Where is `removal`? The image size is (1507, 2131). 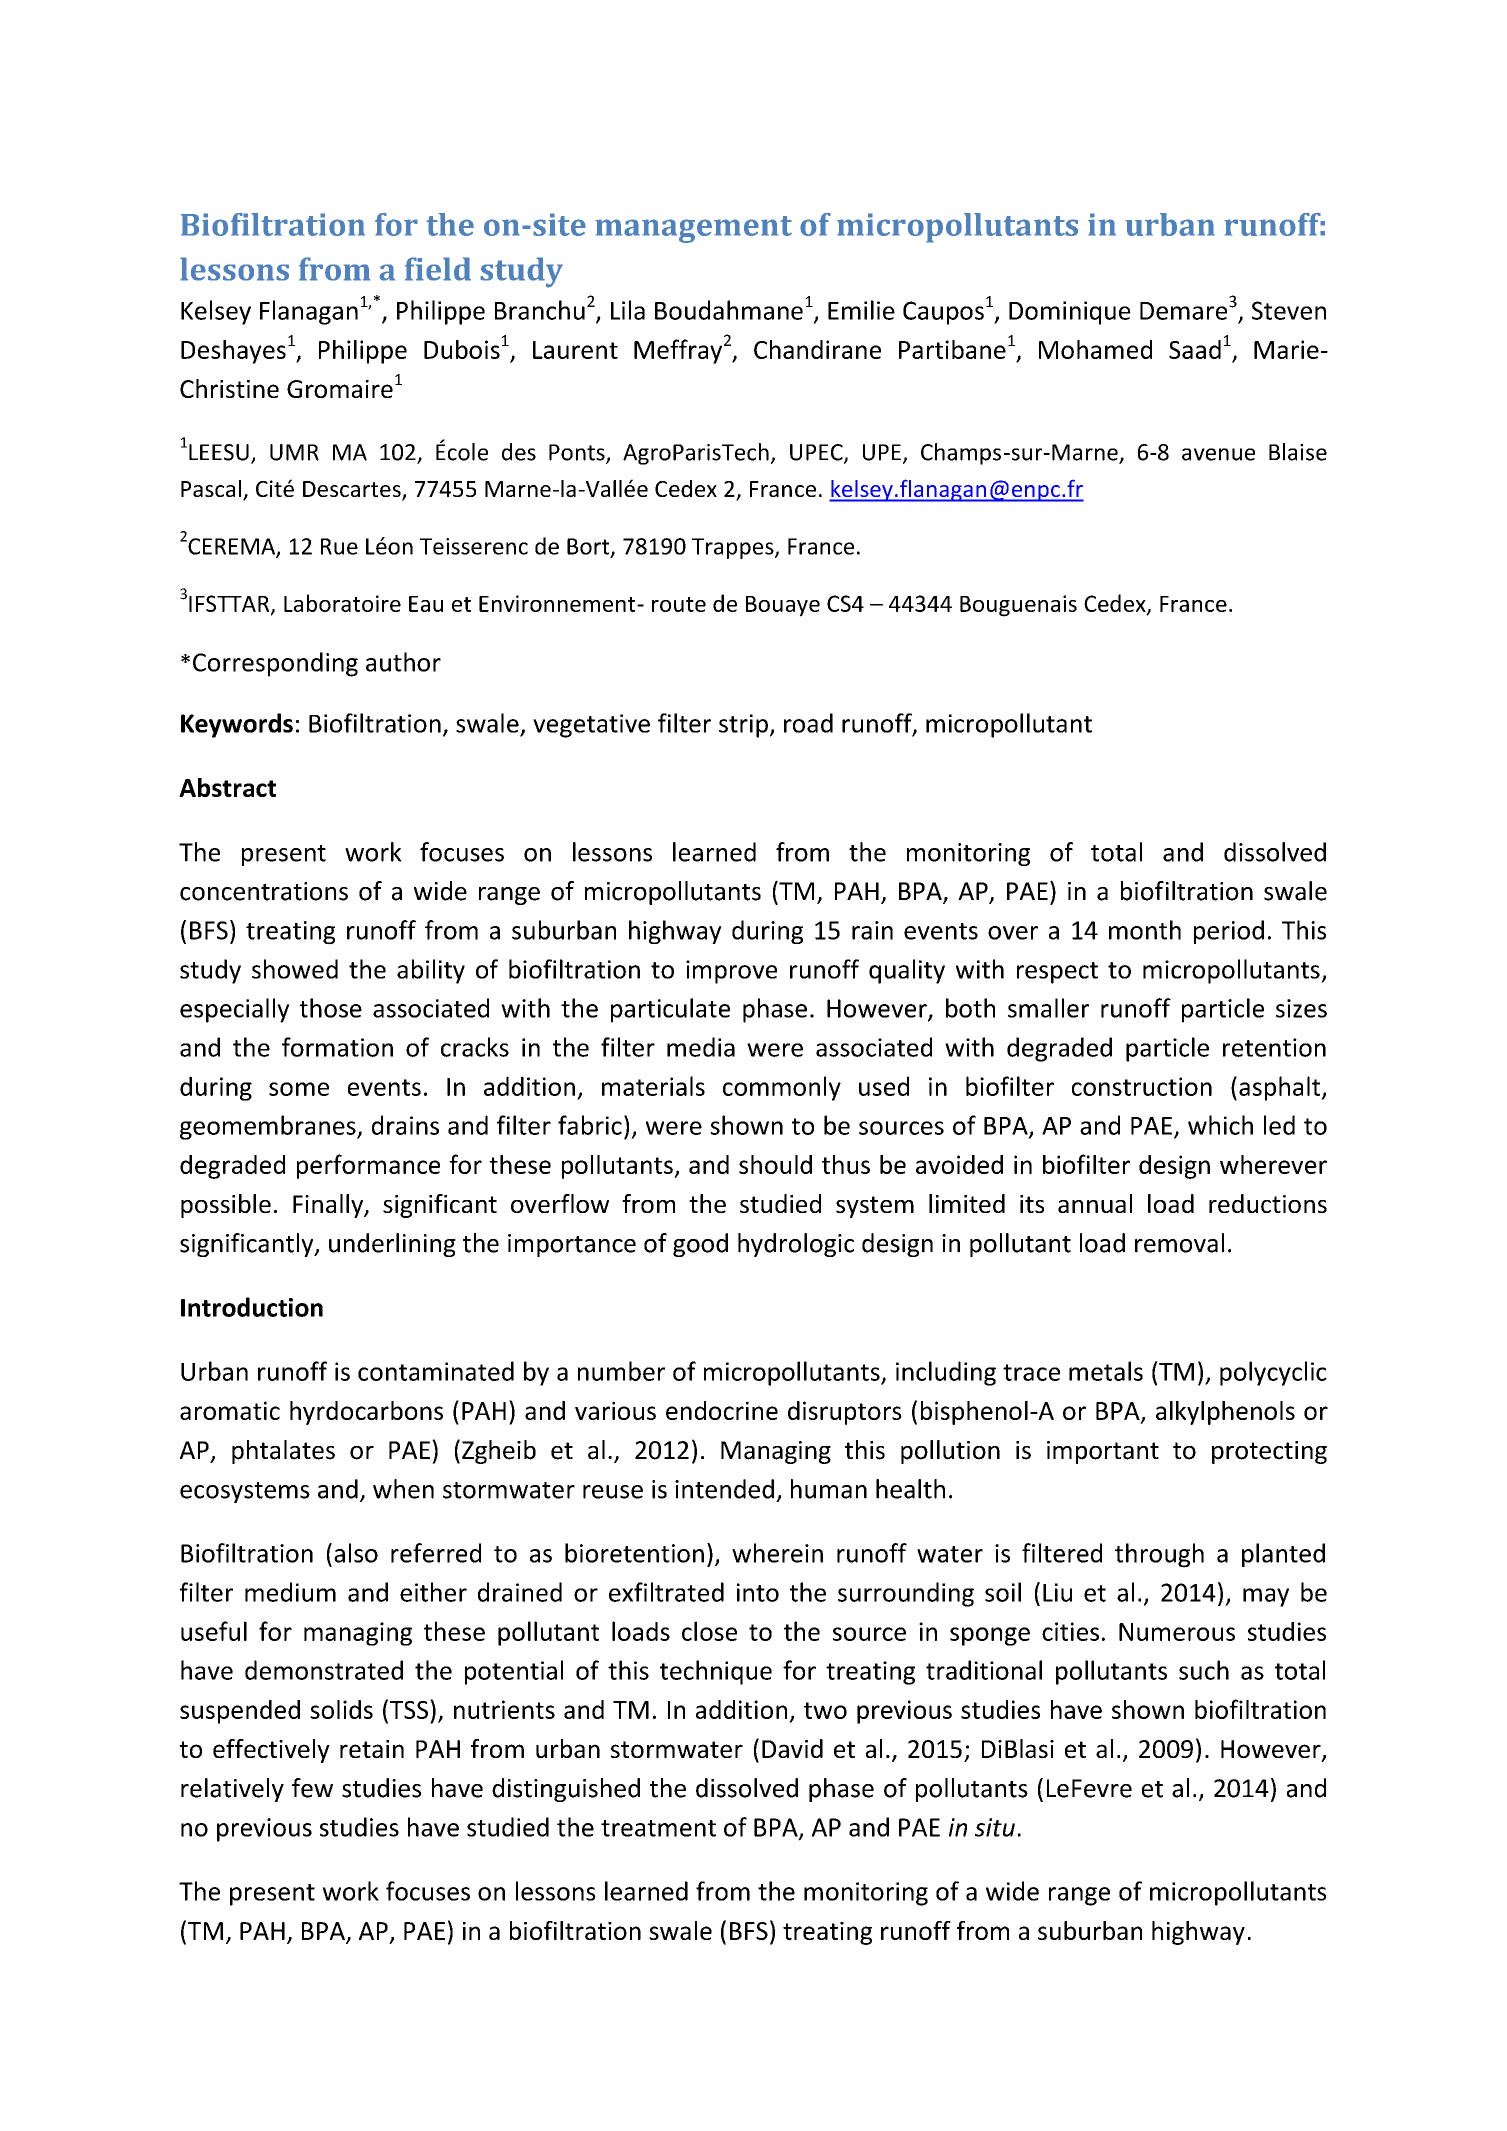 removal is located at coordinates (1179, 1243).
